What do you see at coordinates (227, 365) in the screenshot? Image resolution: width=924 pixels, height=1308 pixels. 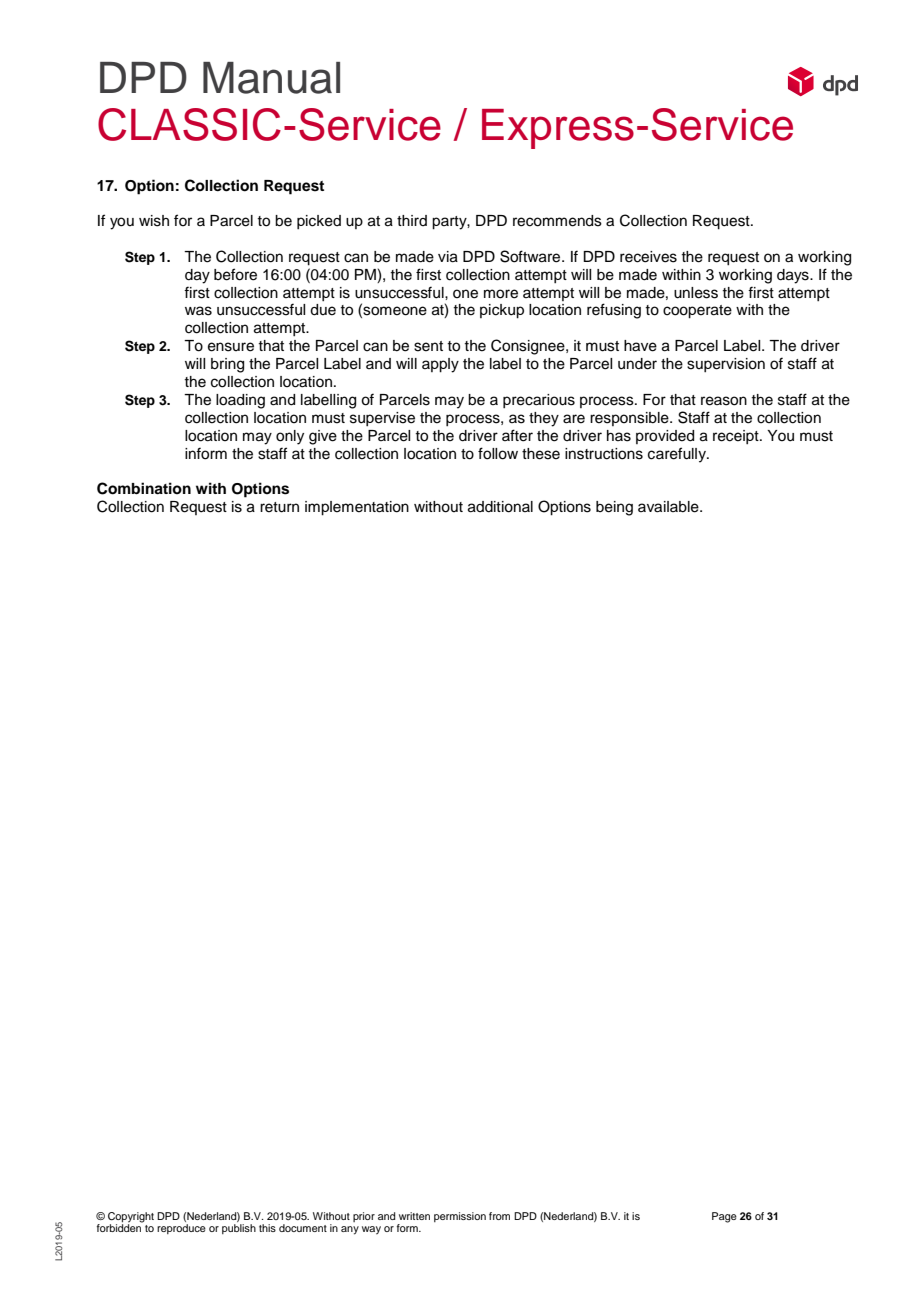 I see `bring` at bounding box center [227, 365].
